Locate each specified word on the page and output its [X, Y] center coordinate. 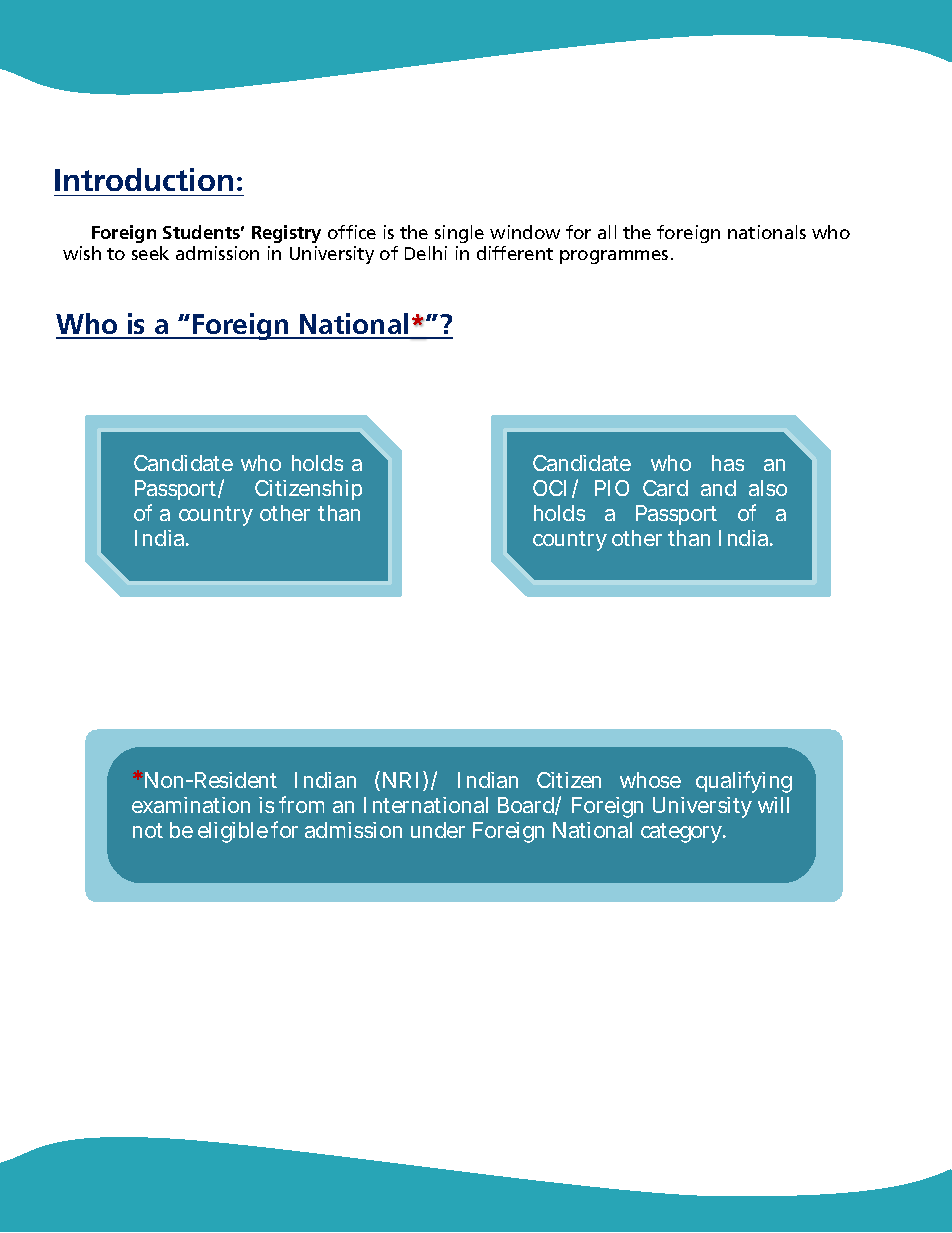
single [459, 234]
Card [665, 488]
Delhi [426, 253]
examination [191, 805]
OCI [549, 488]
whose [650, 780]
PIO [612, 488]
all [607, 232]
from [301, 804]
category [683, 833]
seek [150, 253]
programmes [614, 257]
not [148, 830]
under [438, 830]
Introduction [144, 179]
